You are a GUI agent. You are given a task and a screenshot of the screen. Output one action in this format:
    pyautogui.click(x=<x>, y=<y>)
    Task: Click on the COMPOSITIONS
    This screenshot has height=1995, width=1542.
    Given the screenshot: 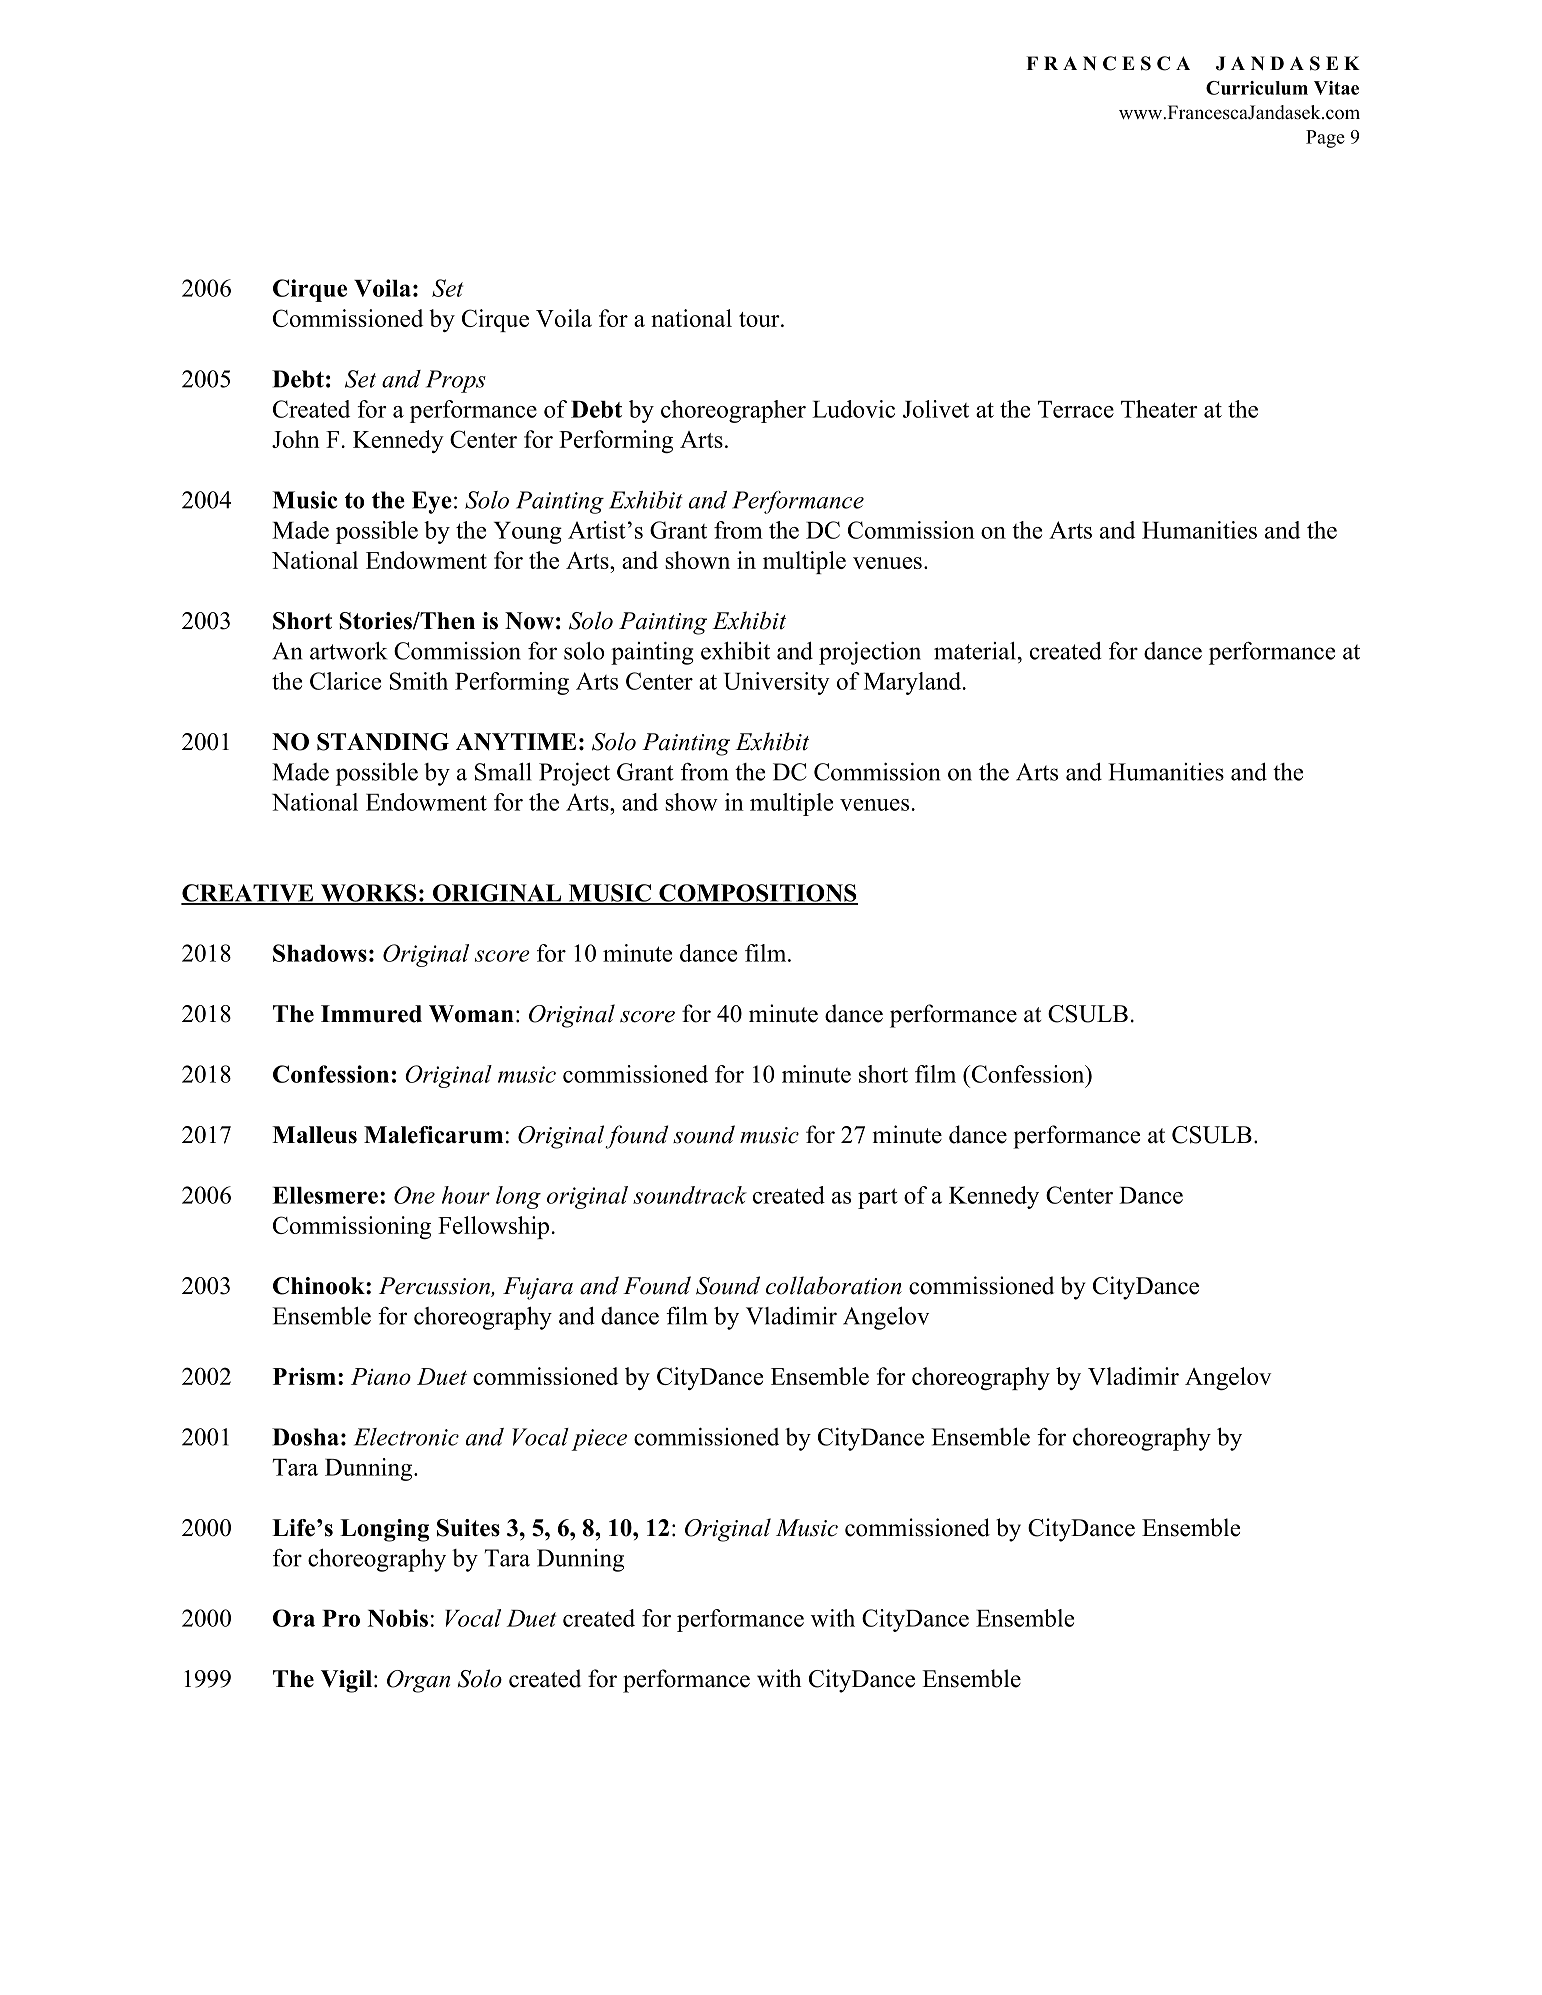 What is the action you would take?
    pyautogui.click(x=757, y=894)
